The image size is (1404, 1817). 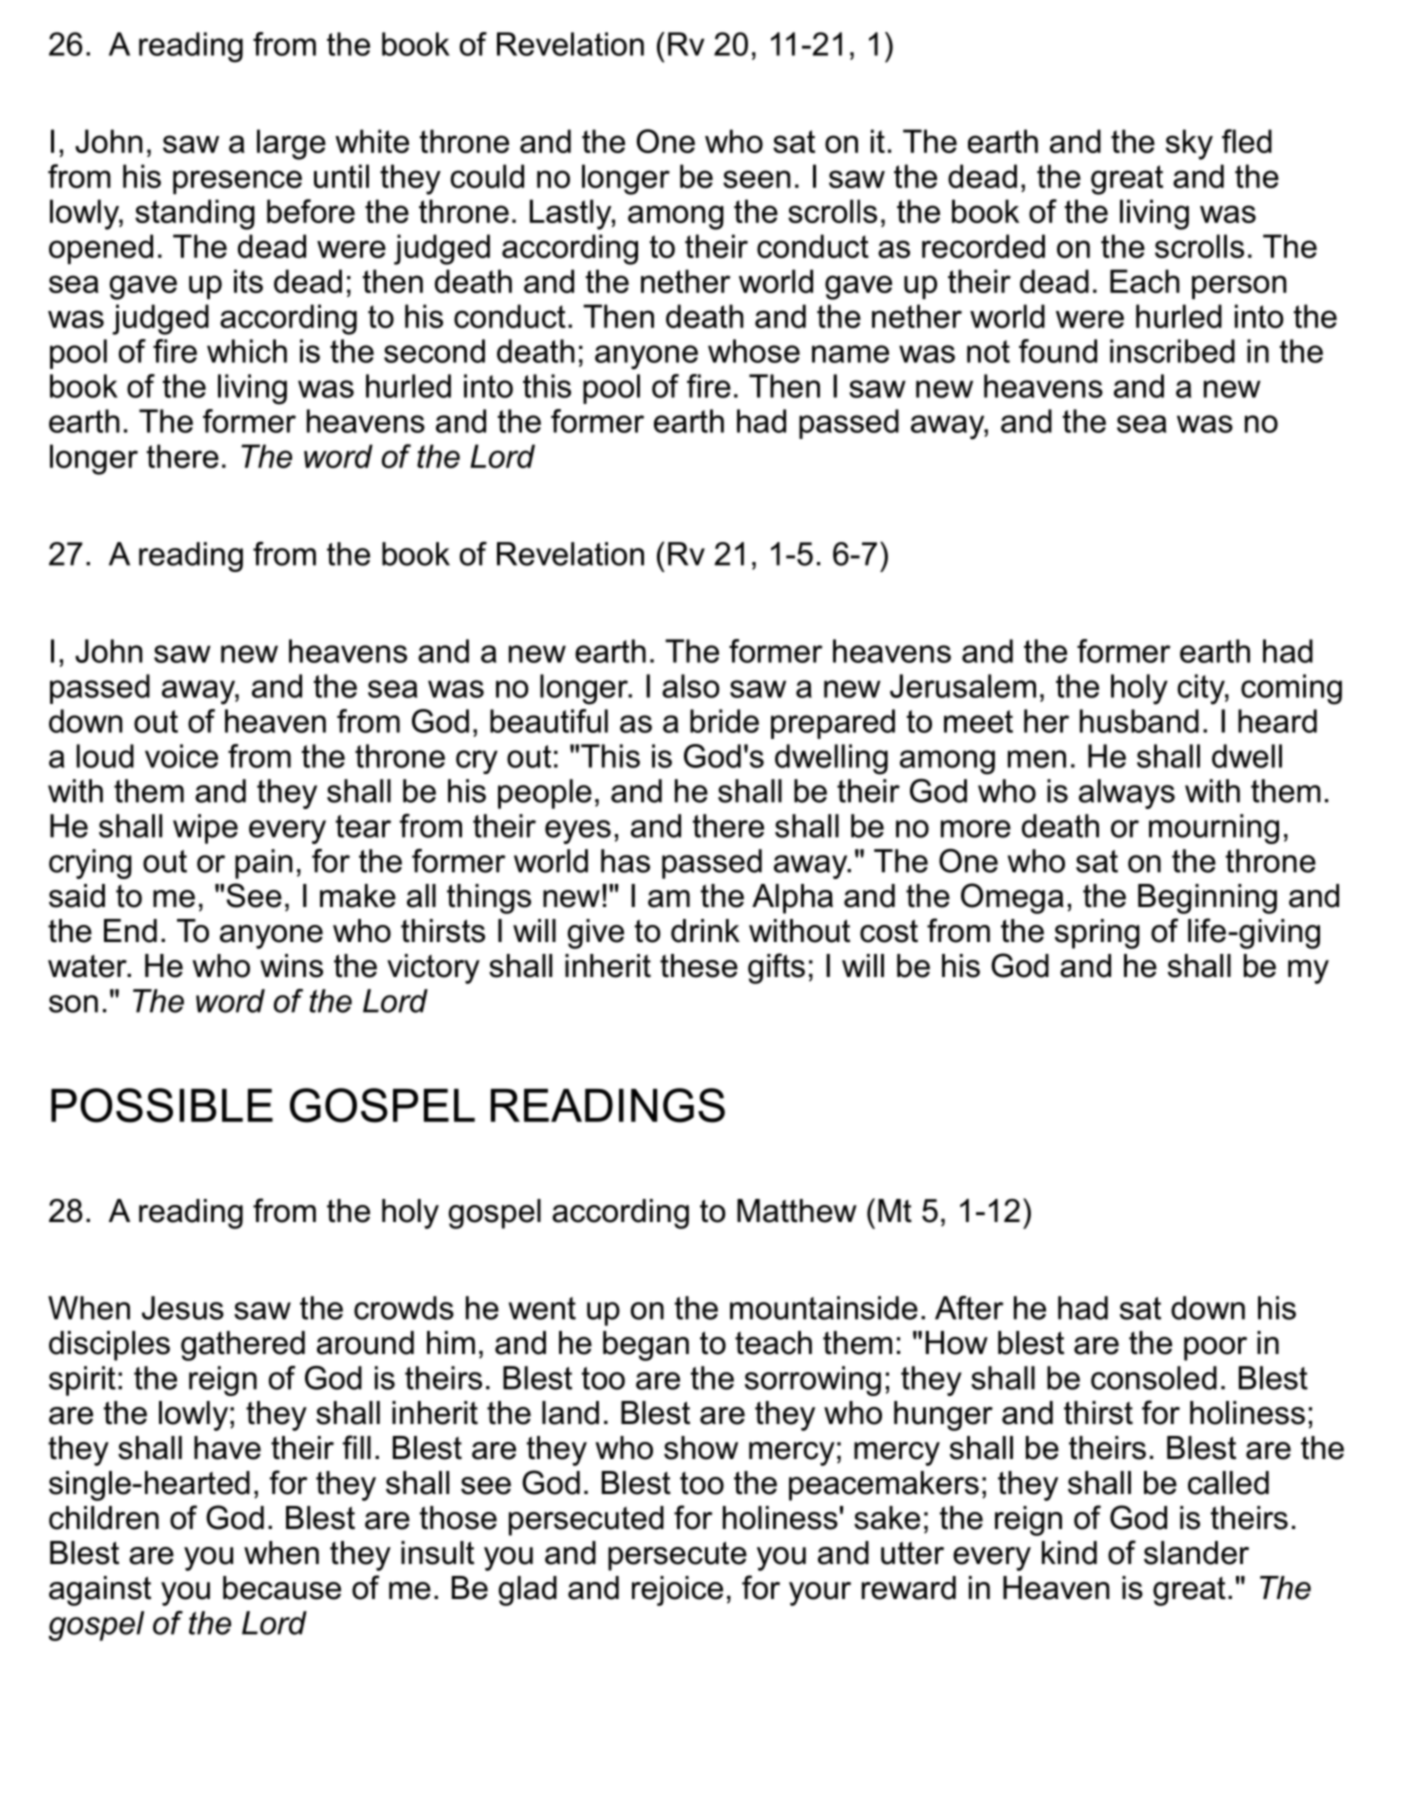 What do you see at coordinates (1097, 934) in the screenshot?
I see `spring` at bounding box center [1097, 934].
